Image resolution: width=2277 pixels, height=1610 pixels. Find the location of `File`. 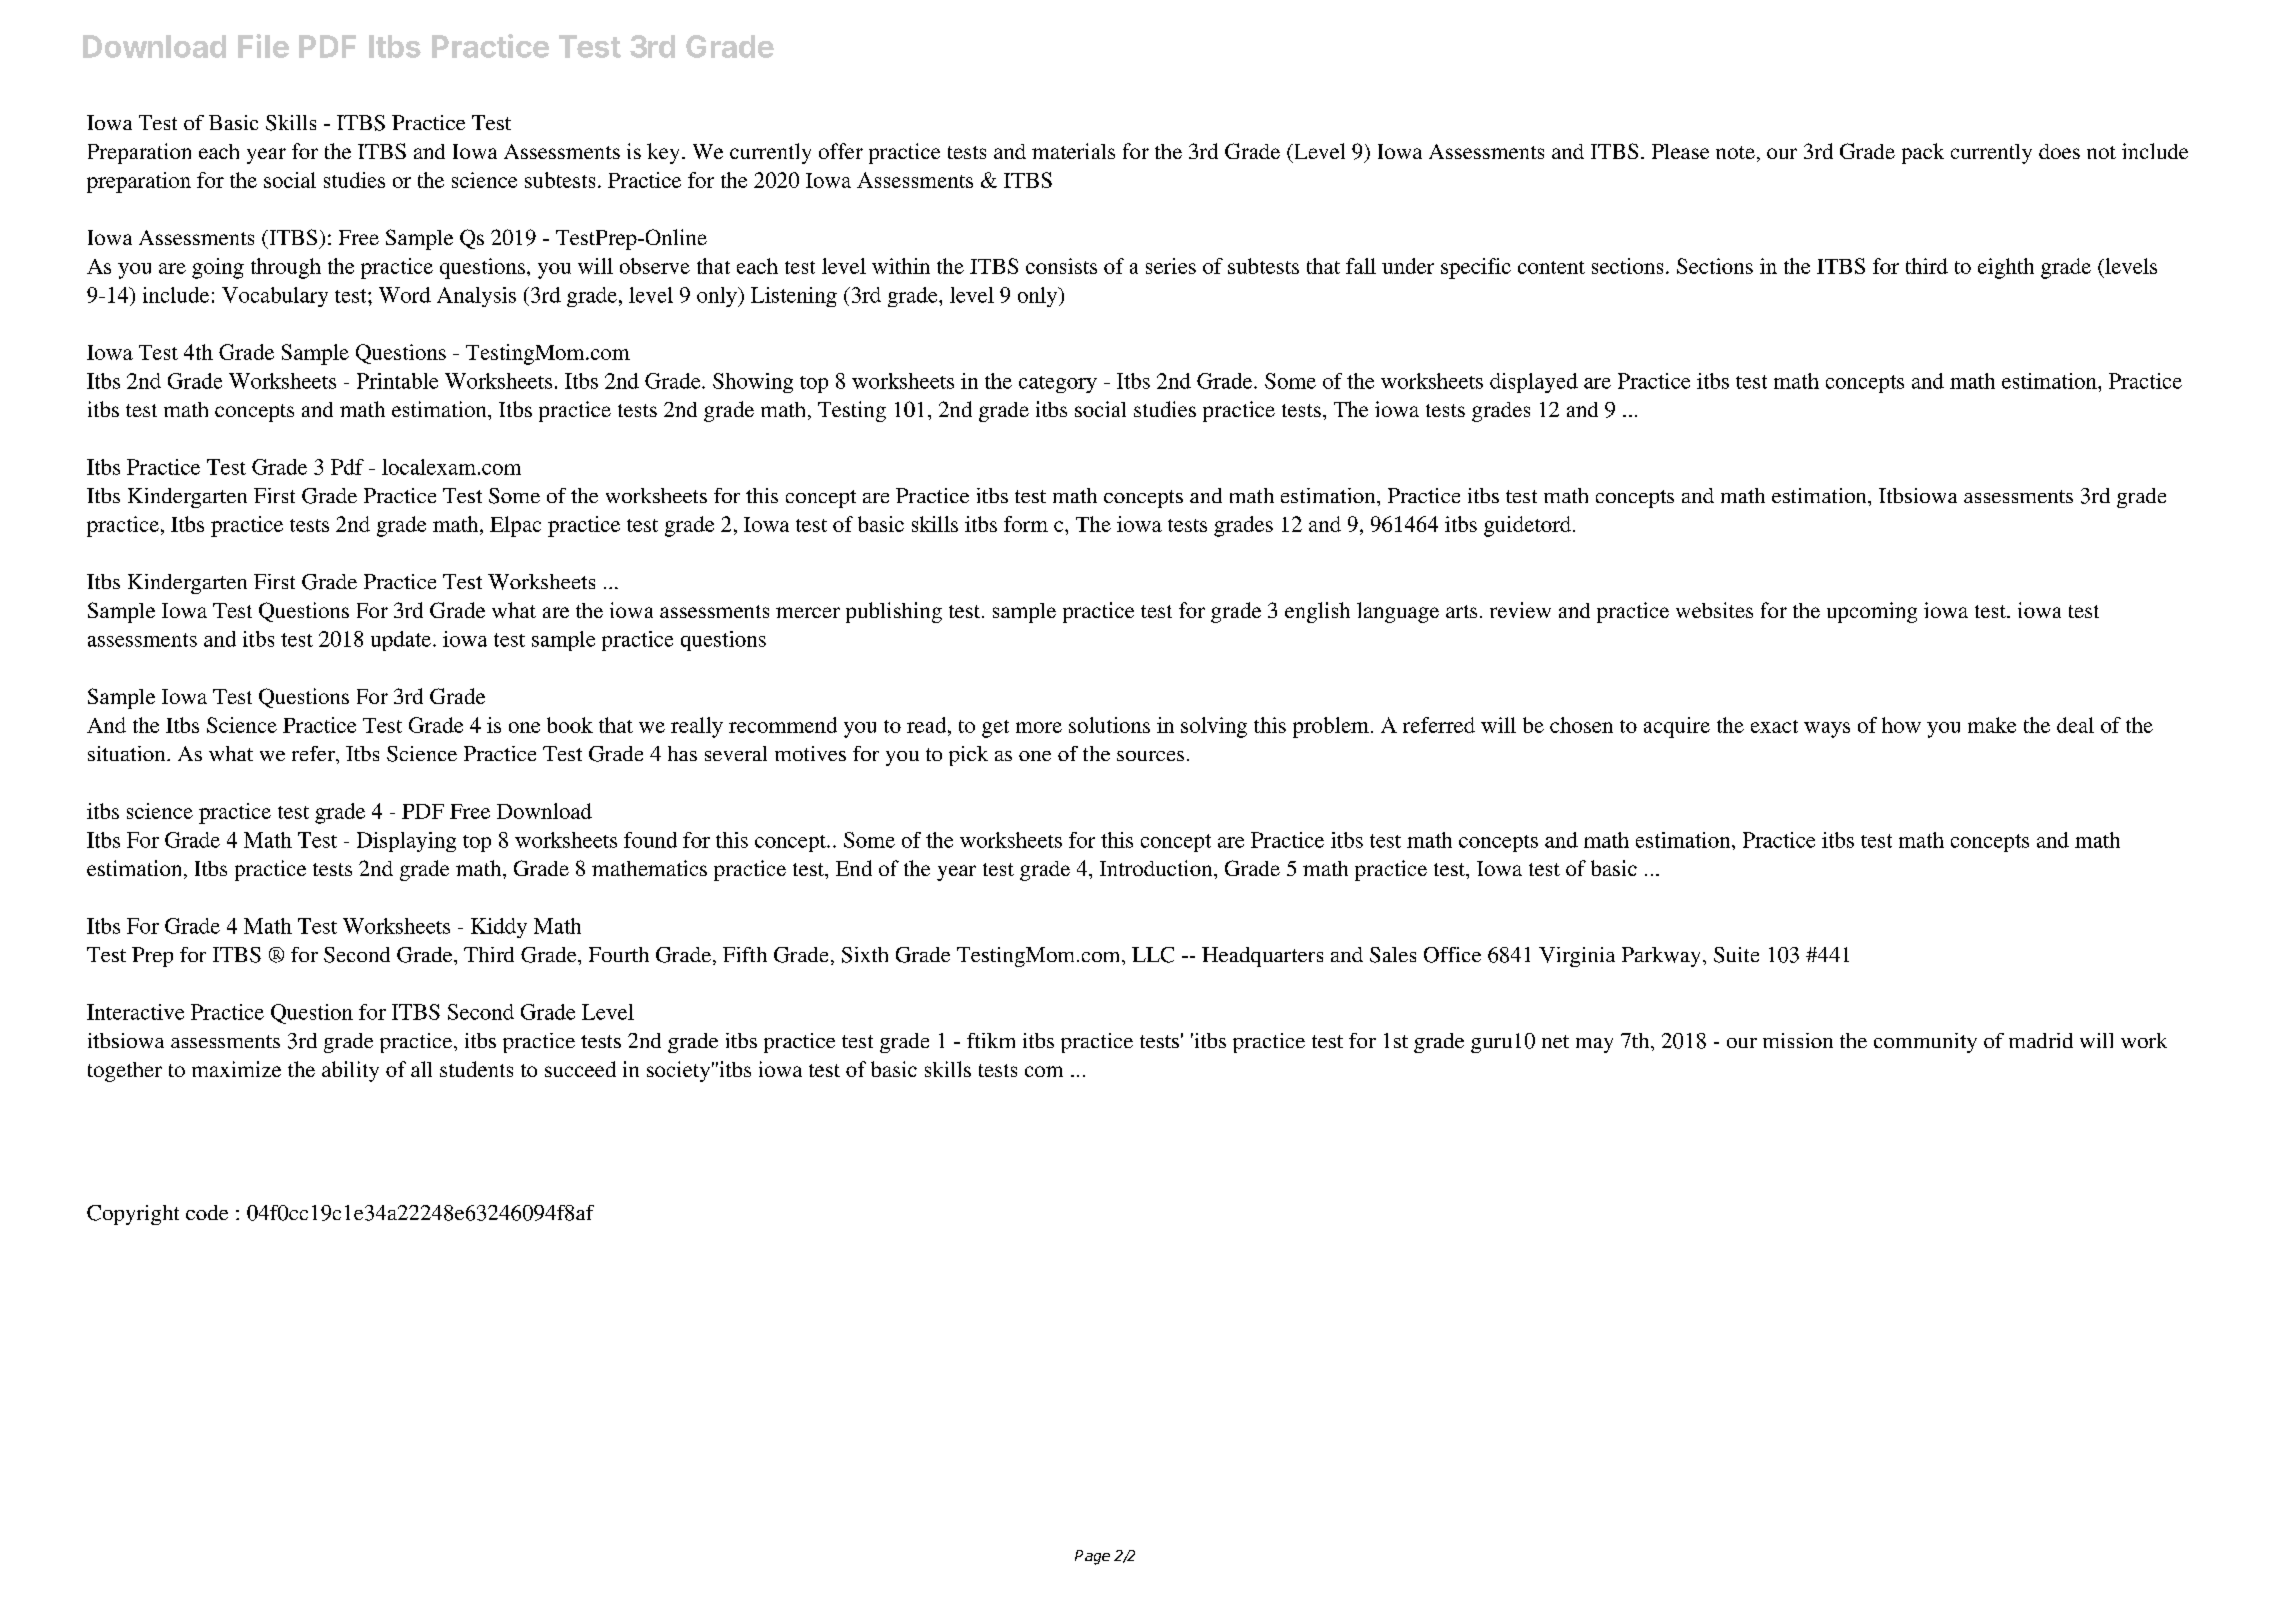

File is located at coordinates (263, 46).
